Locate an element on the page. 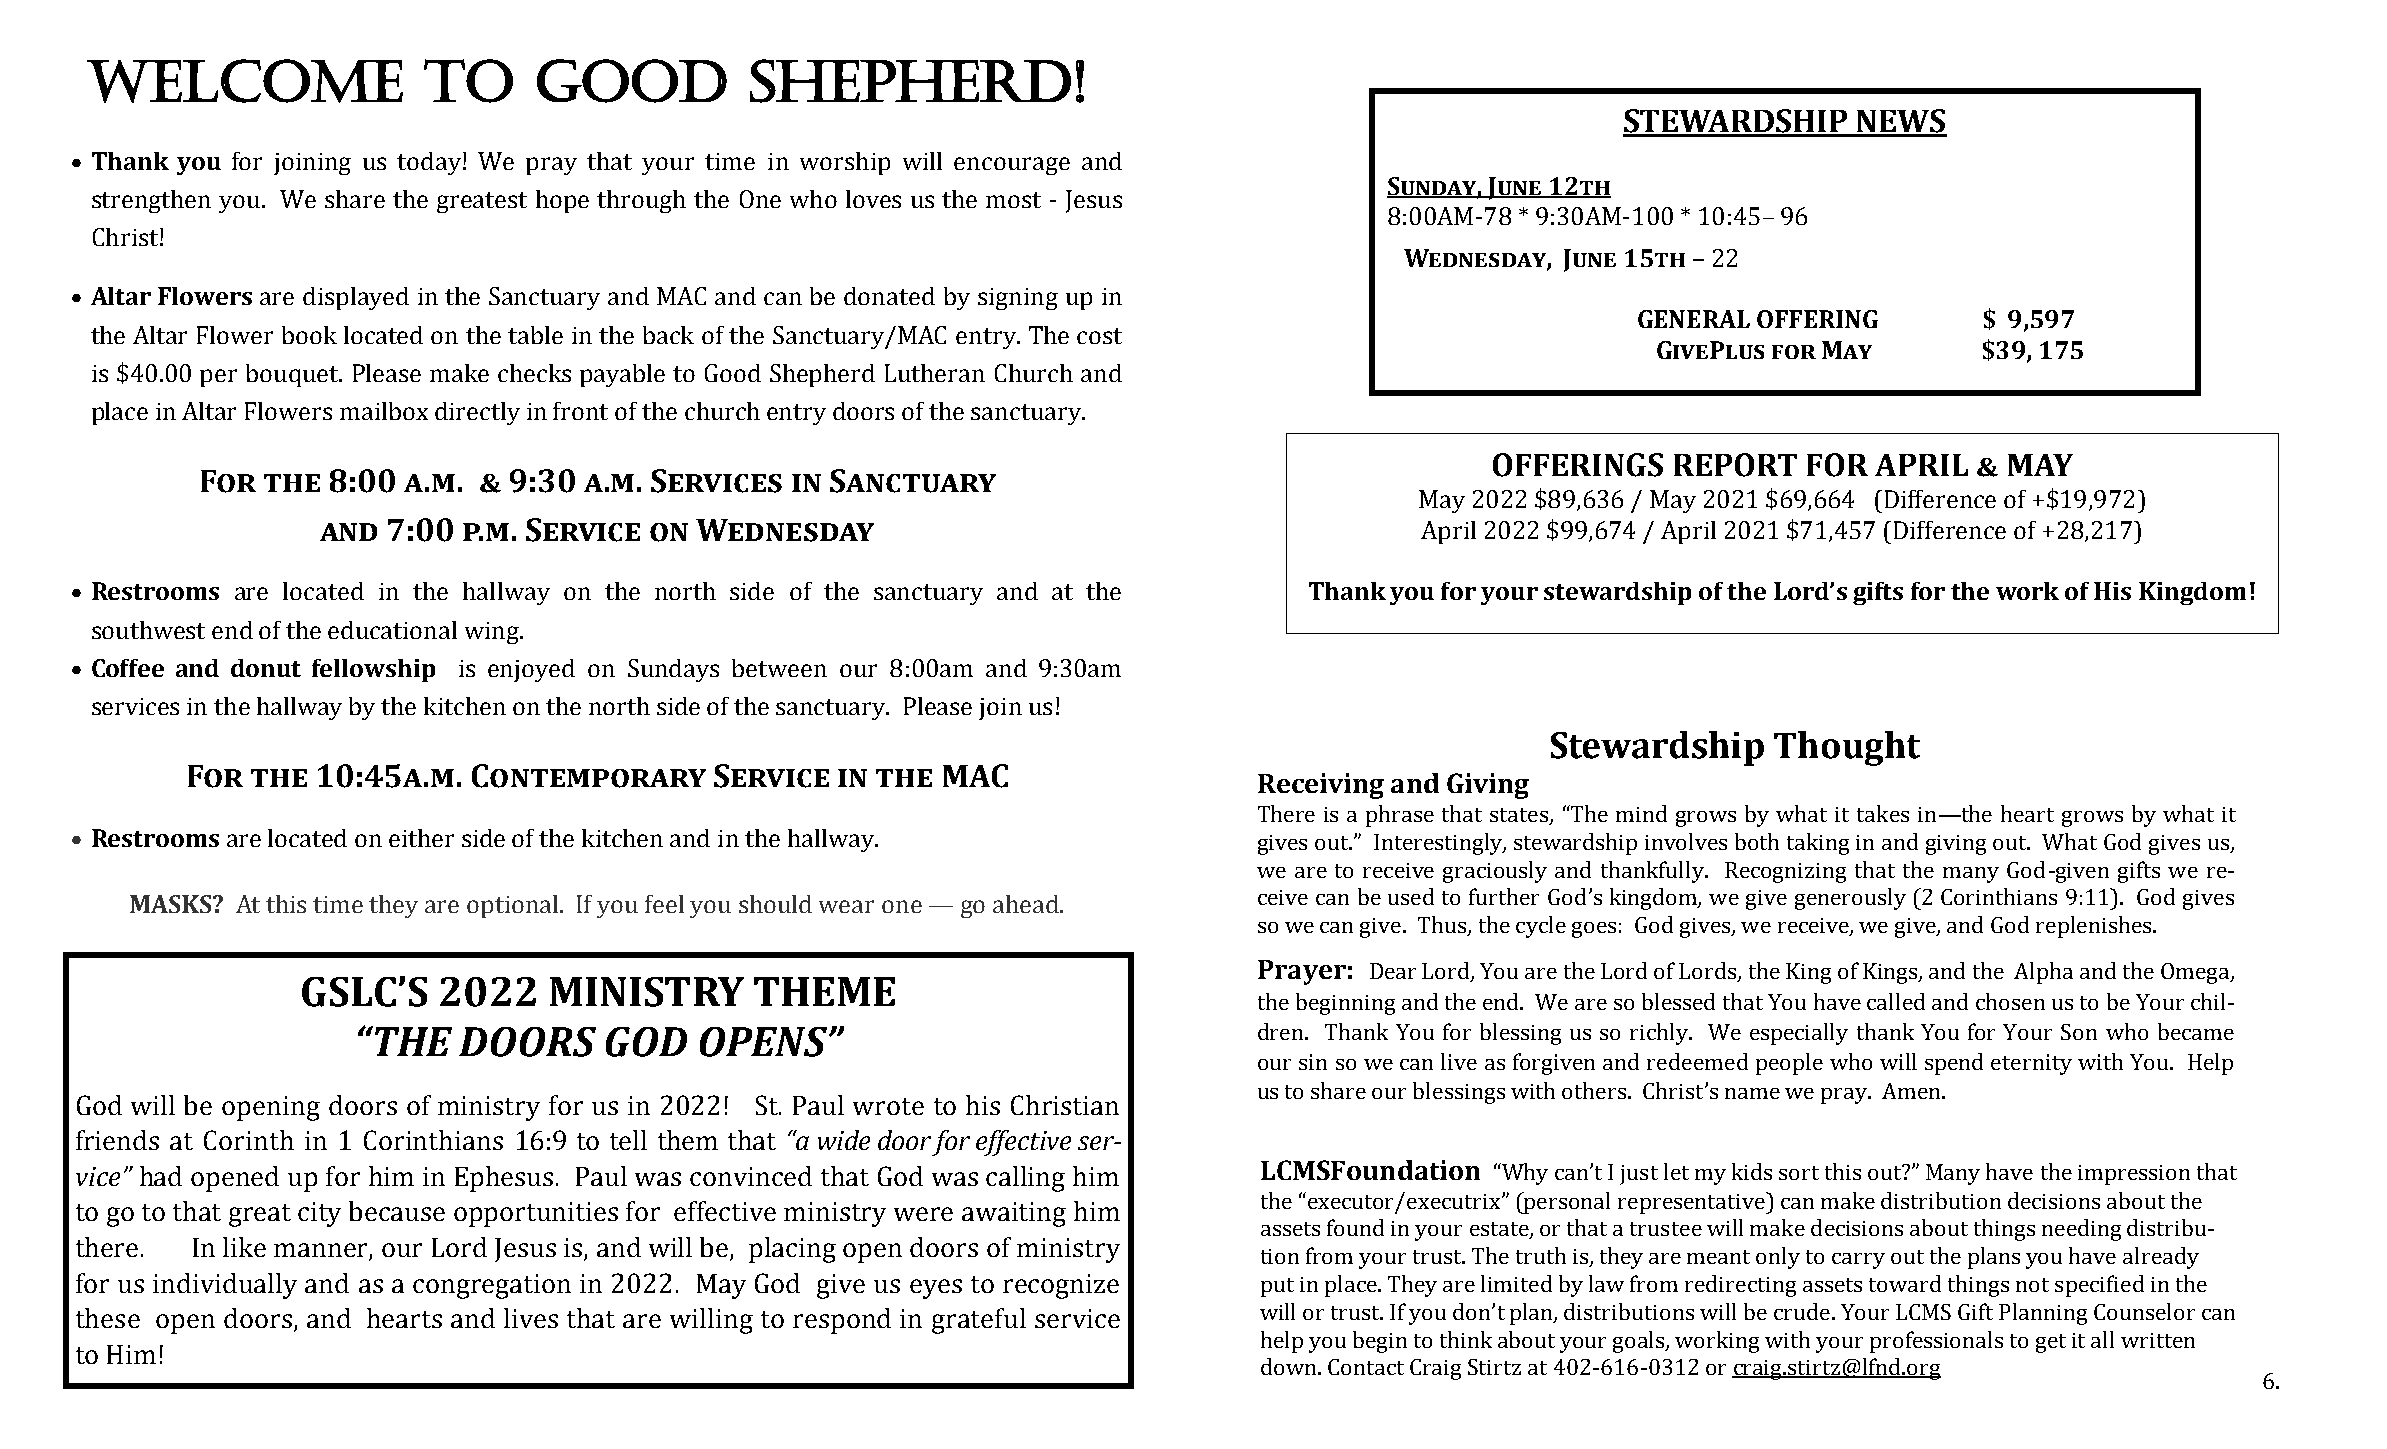  recognize is located at coordinates (1061, 1286).
